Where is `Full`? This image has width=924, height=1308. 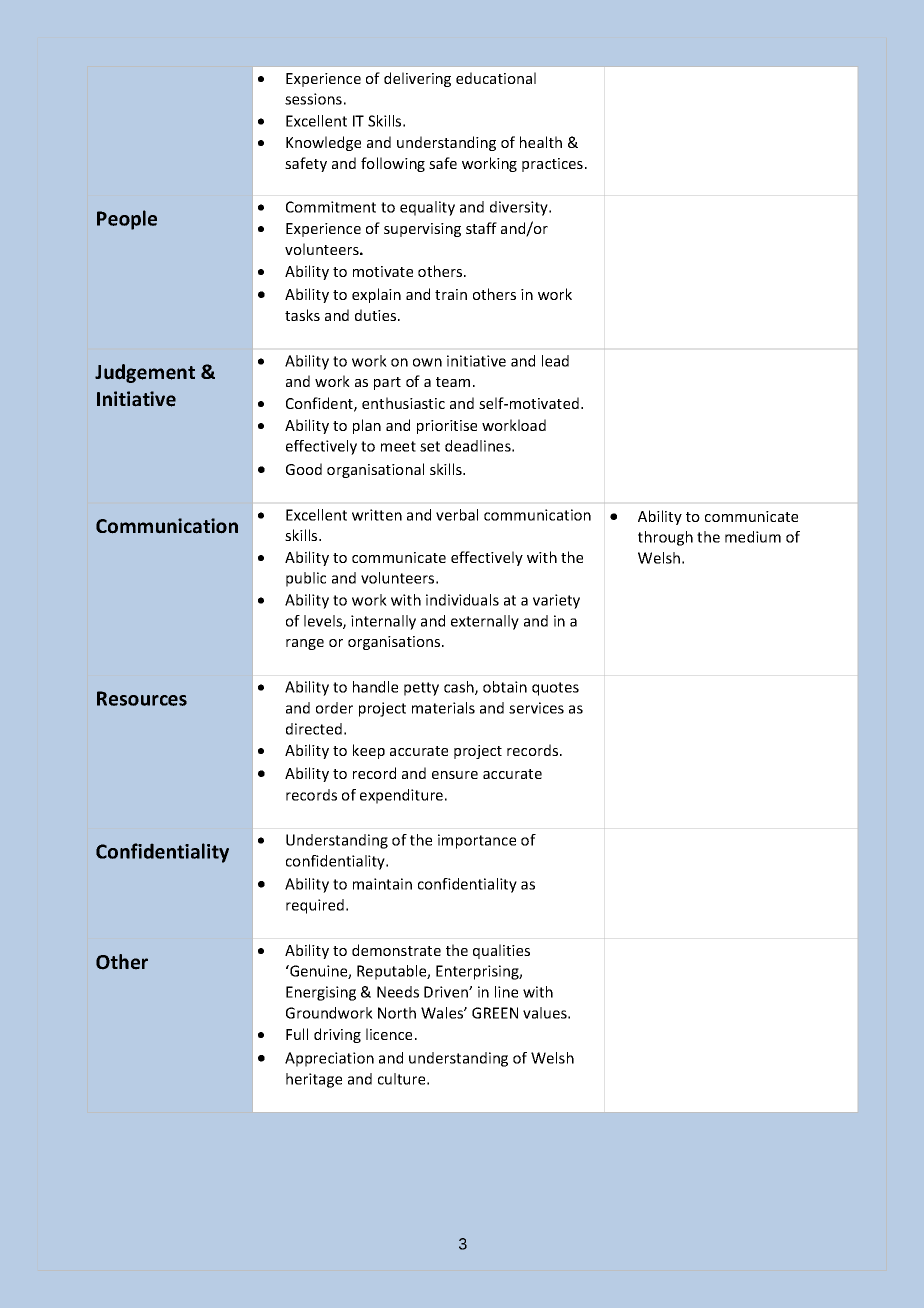 Full is located at coordinates (297, 1034).
